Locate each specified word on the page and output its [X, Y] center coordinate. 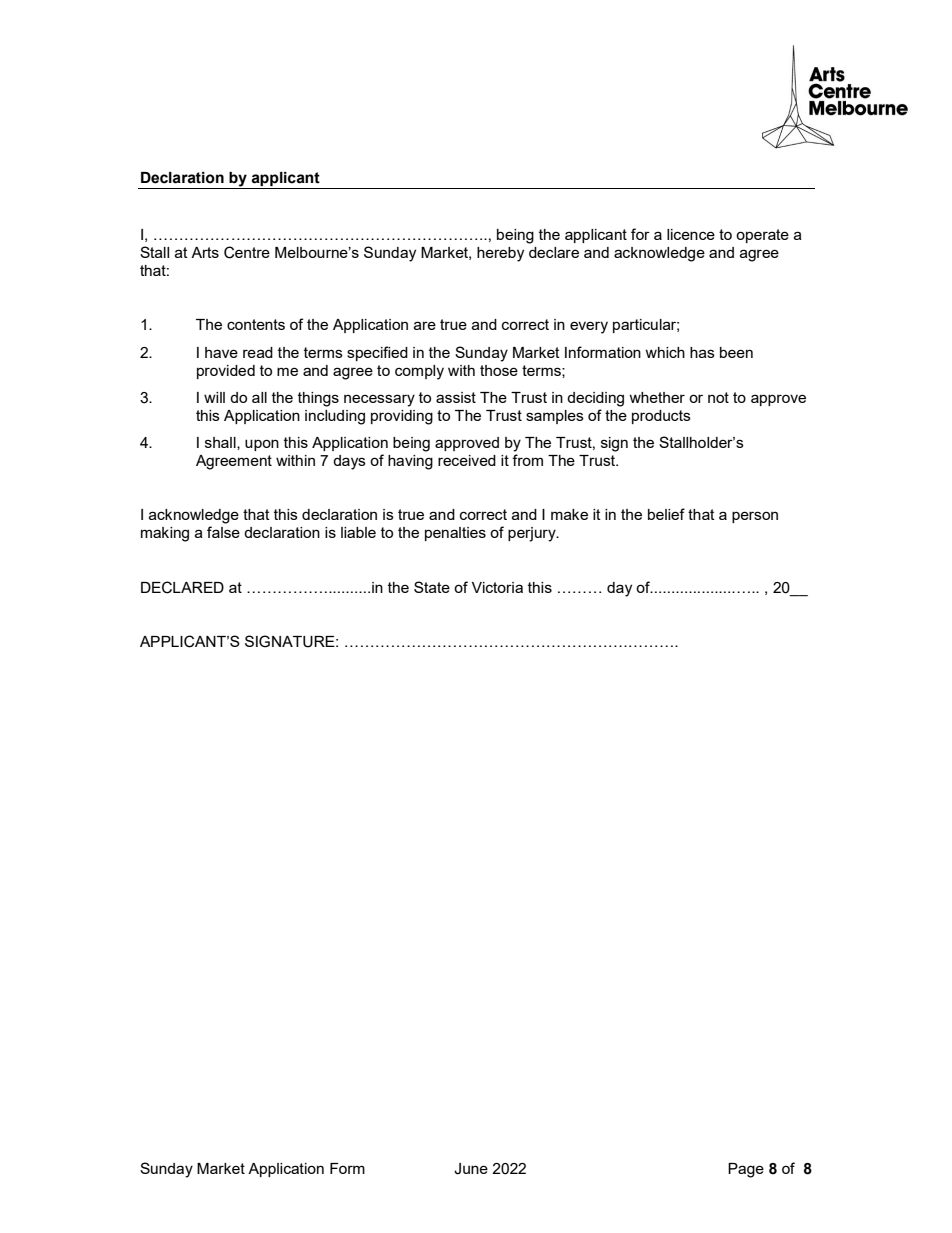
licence [691, 234]
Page [746, 1170]
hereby [500, 254]
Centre [247, 252]
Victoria [497, 587]
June [471, 1169]
